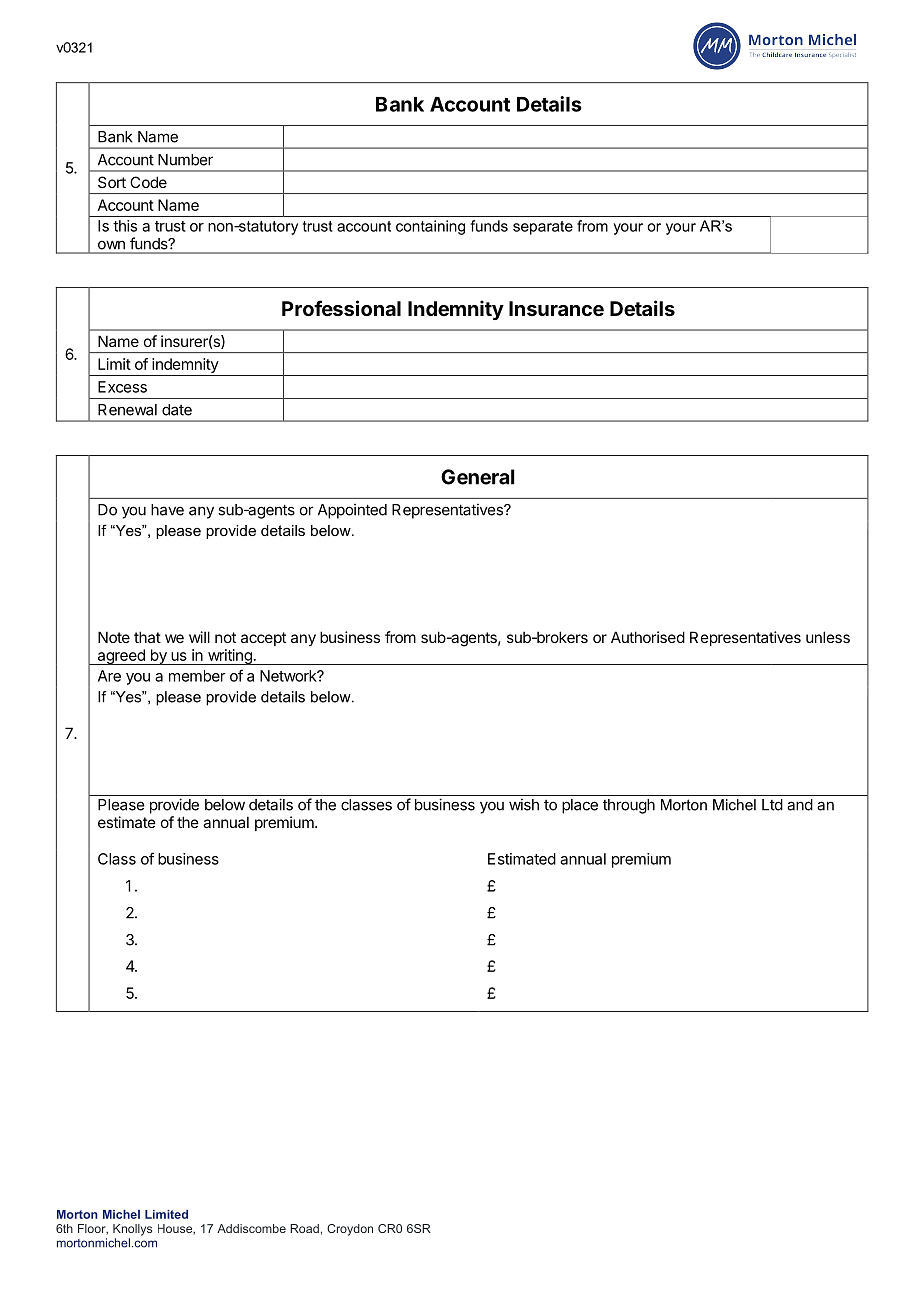  Describe the element at coordinates (524, 804) in the document. I see `wish` at that location.
